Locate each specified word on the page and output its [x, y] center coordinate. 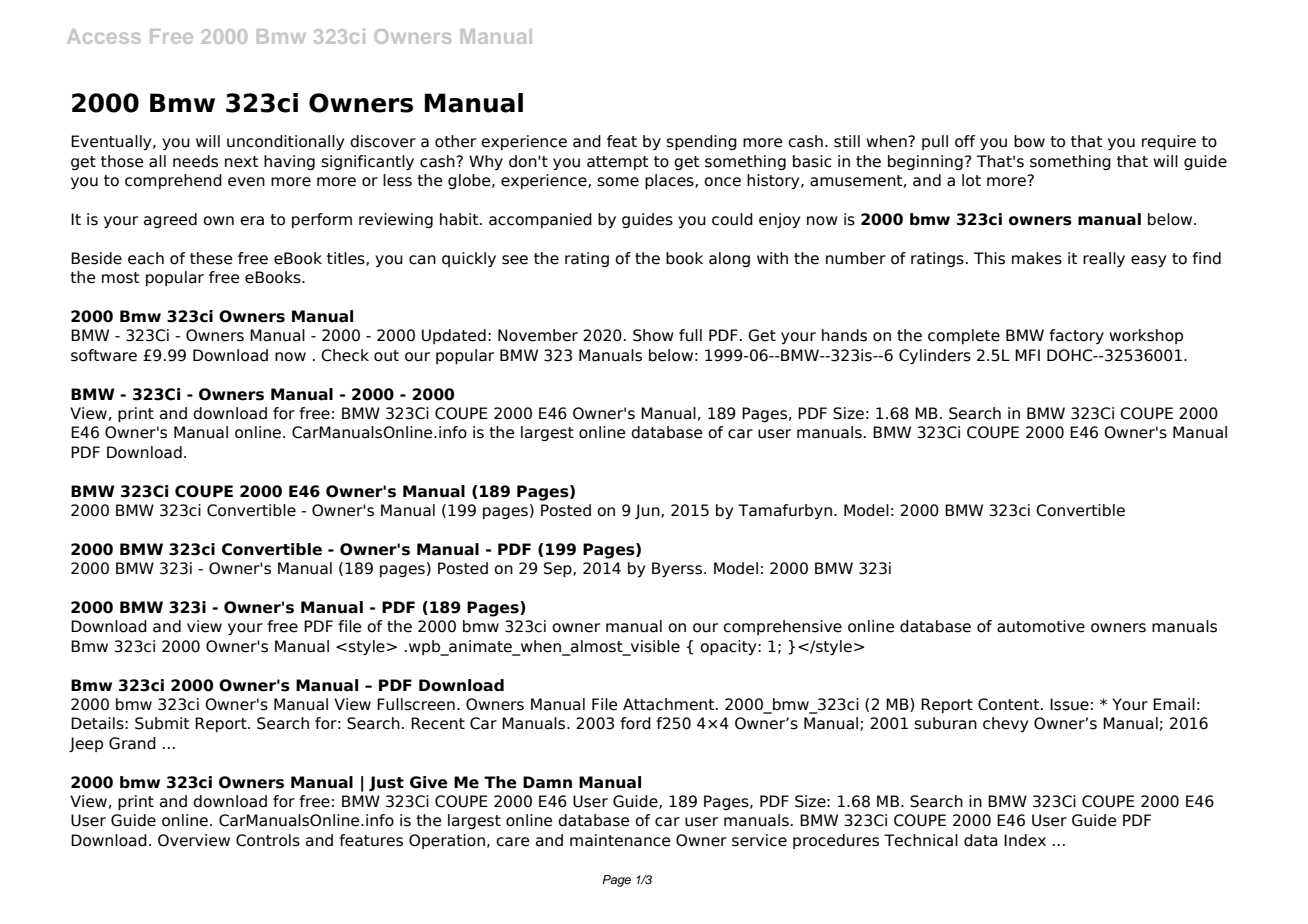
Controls [268, 840]
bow [1029, 141]
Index [1025, 840]
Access [104, 36]
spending [701, 142]
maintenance [620, 840]
